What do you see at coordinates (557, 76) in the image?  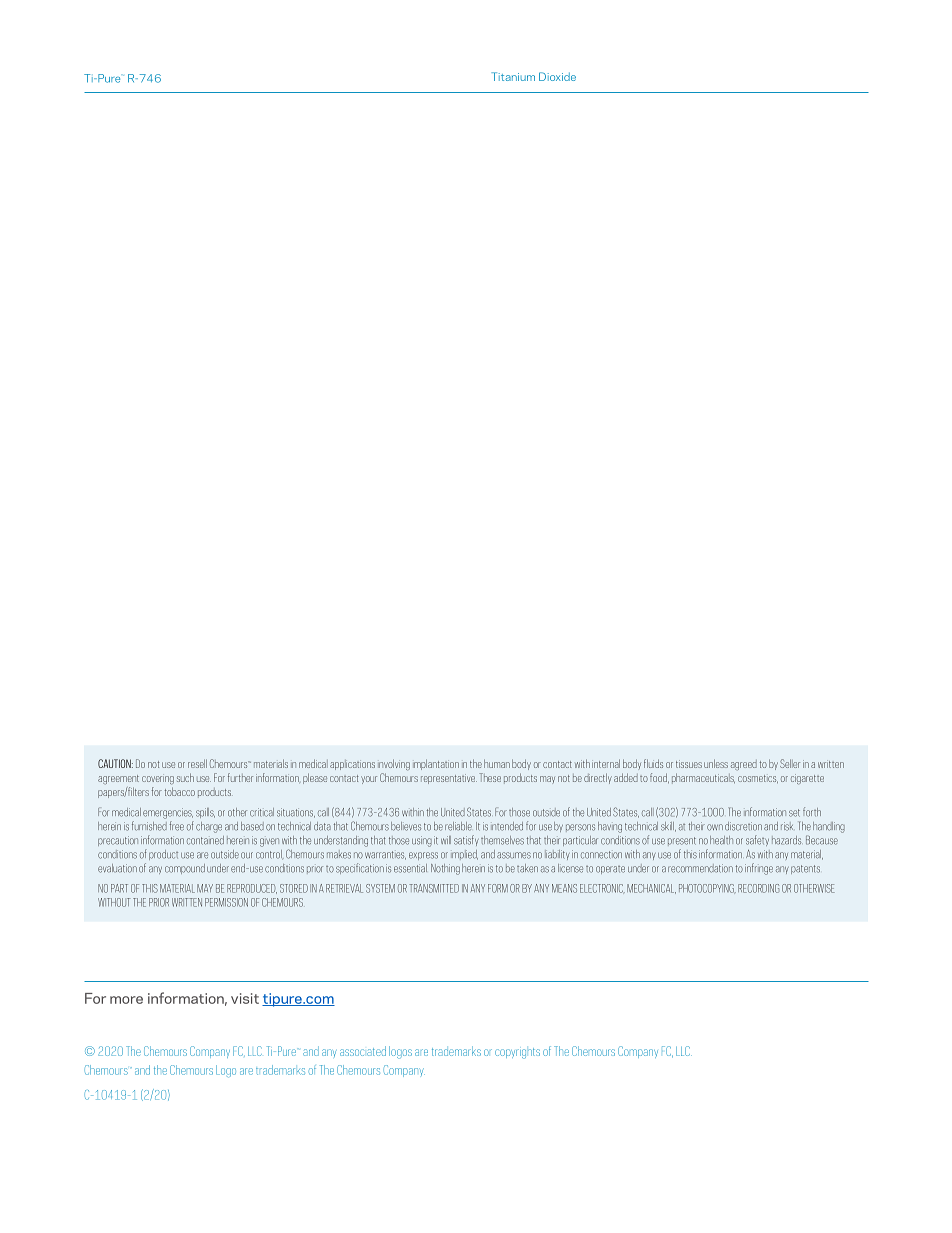 I see `Dioxide` at bounding box center [557, 76].
